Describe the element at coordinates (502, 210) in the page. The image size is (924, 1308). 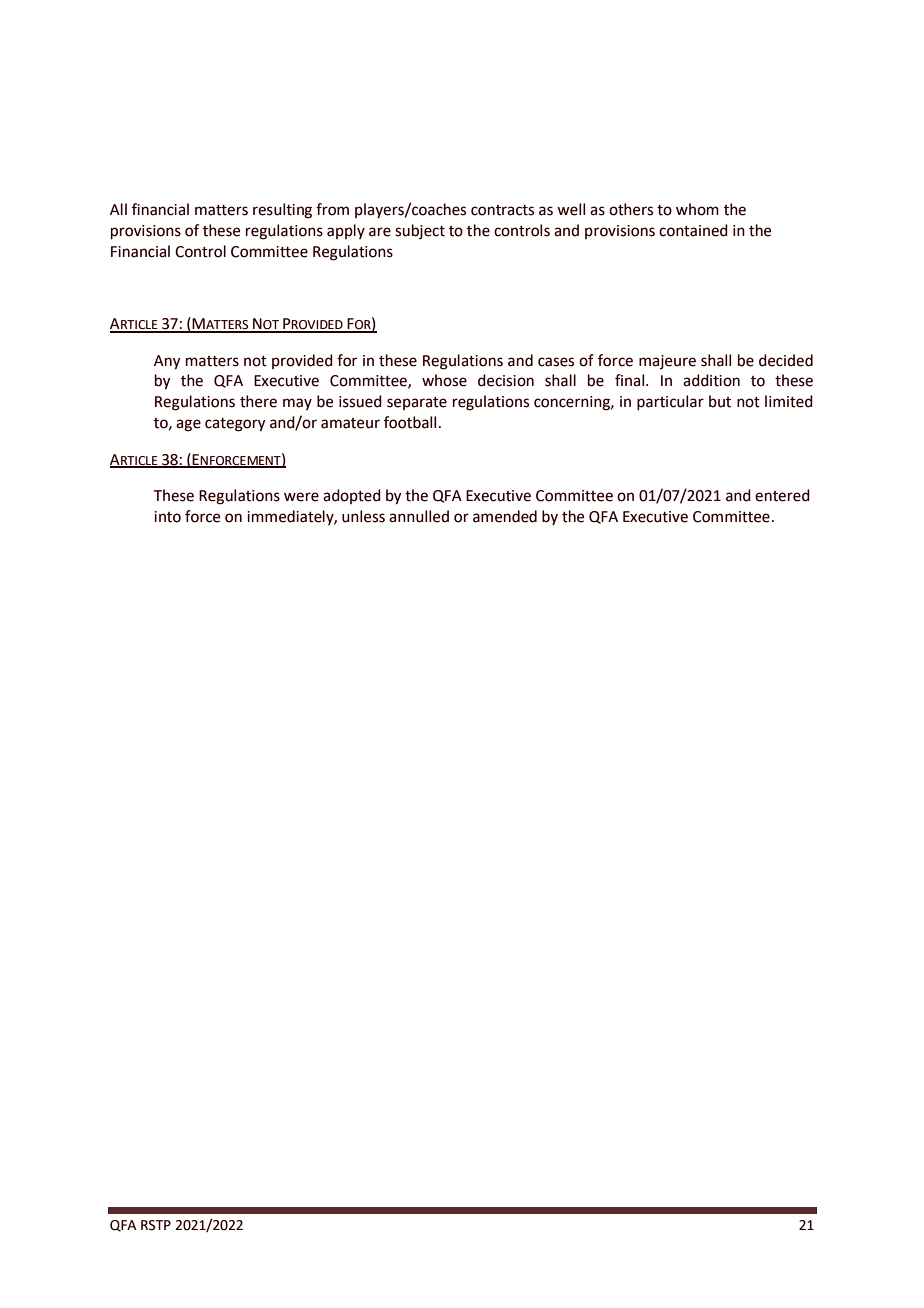
I see `contracts` at that location.
